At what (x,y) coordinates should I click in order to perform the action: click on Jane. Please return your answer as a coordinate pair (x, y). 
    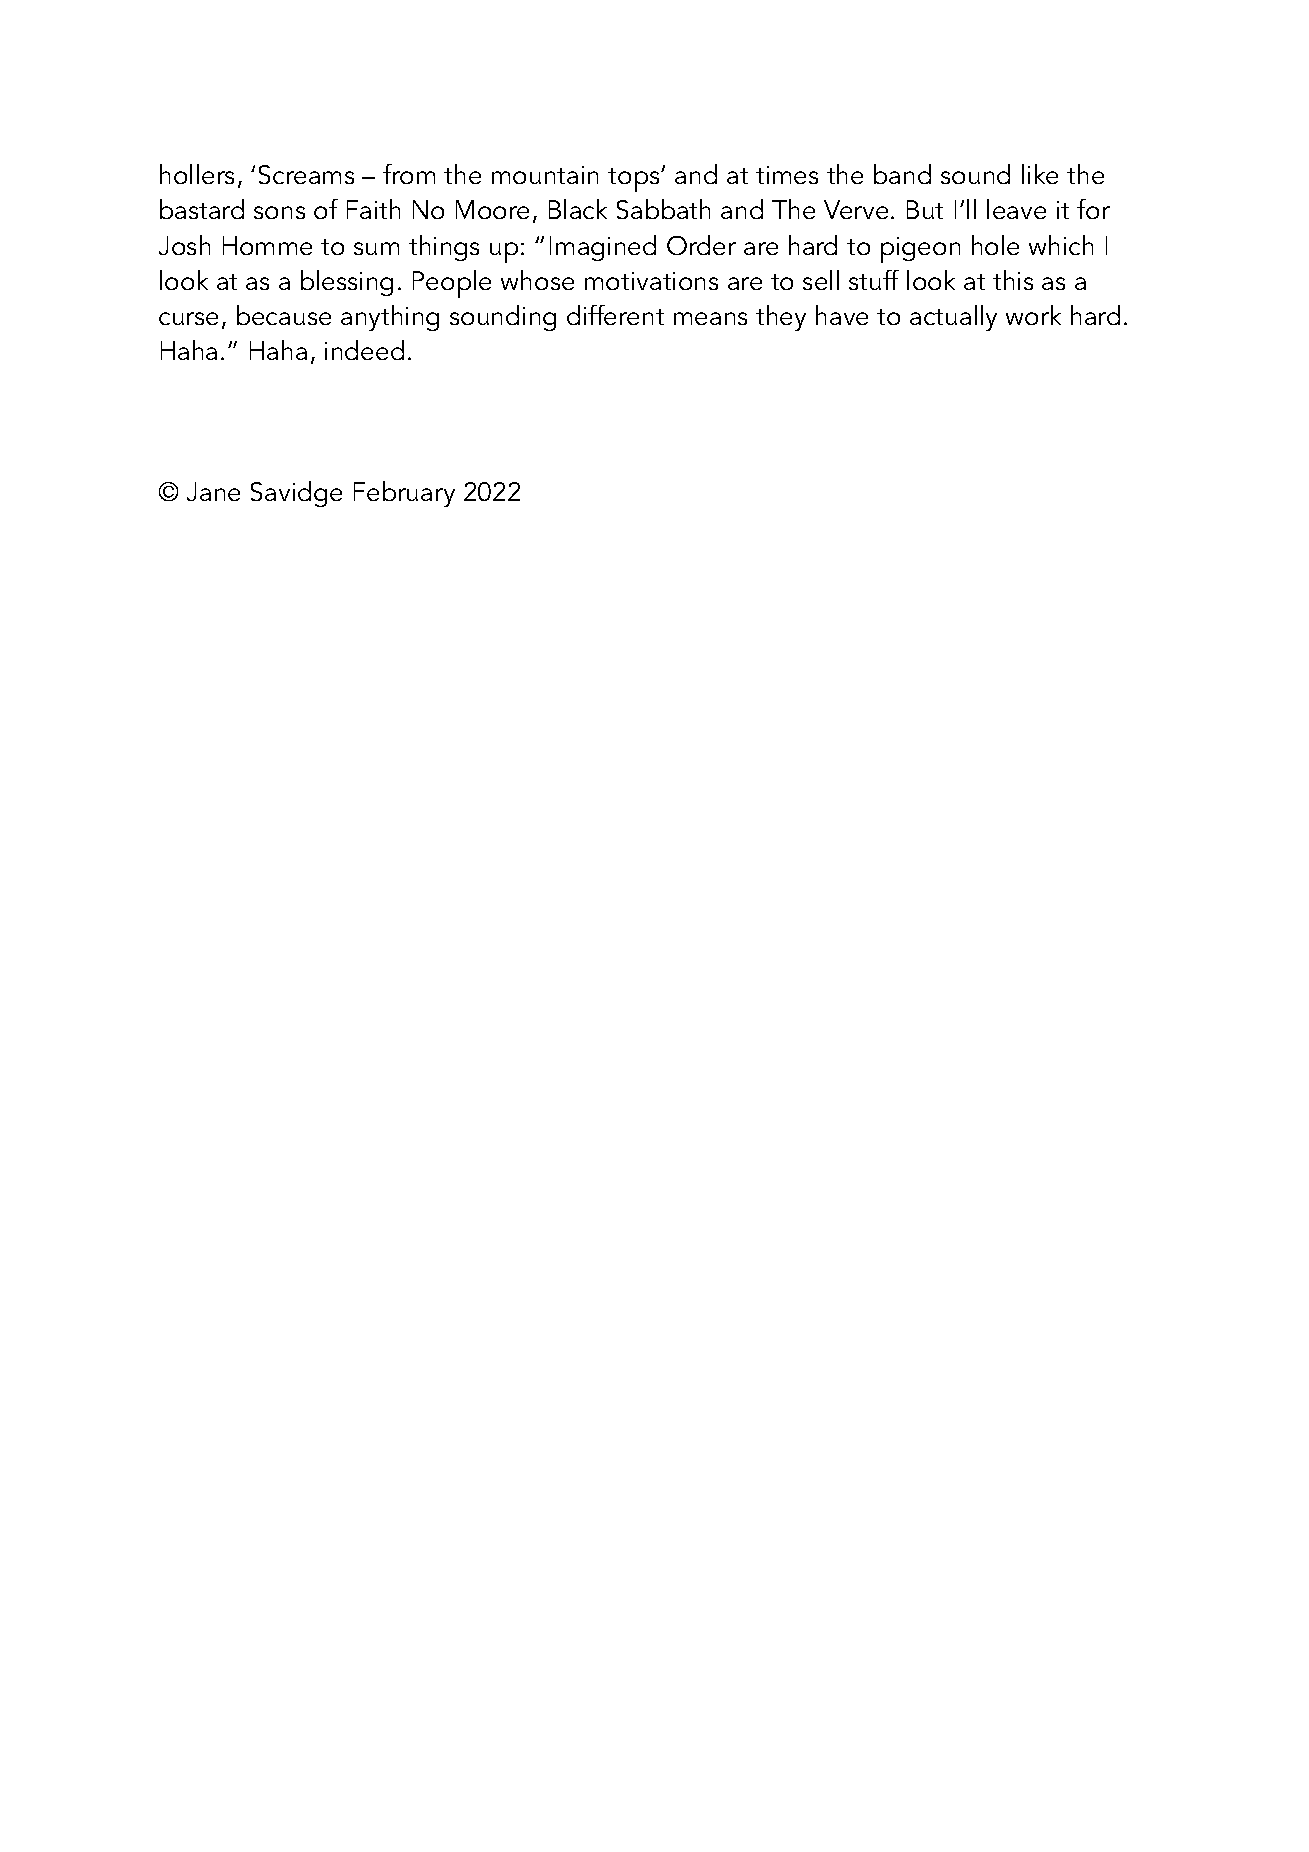
    Looking at the image, I should click on (213, 491).
